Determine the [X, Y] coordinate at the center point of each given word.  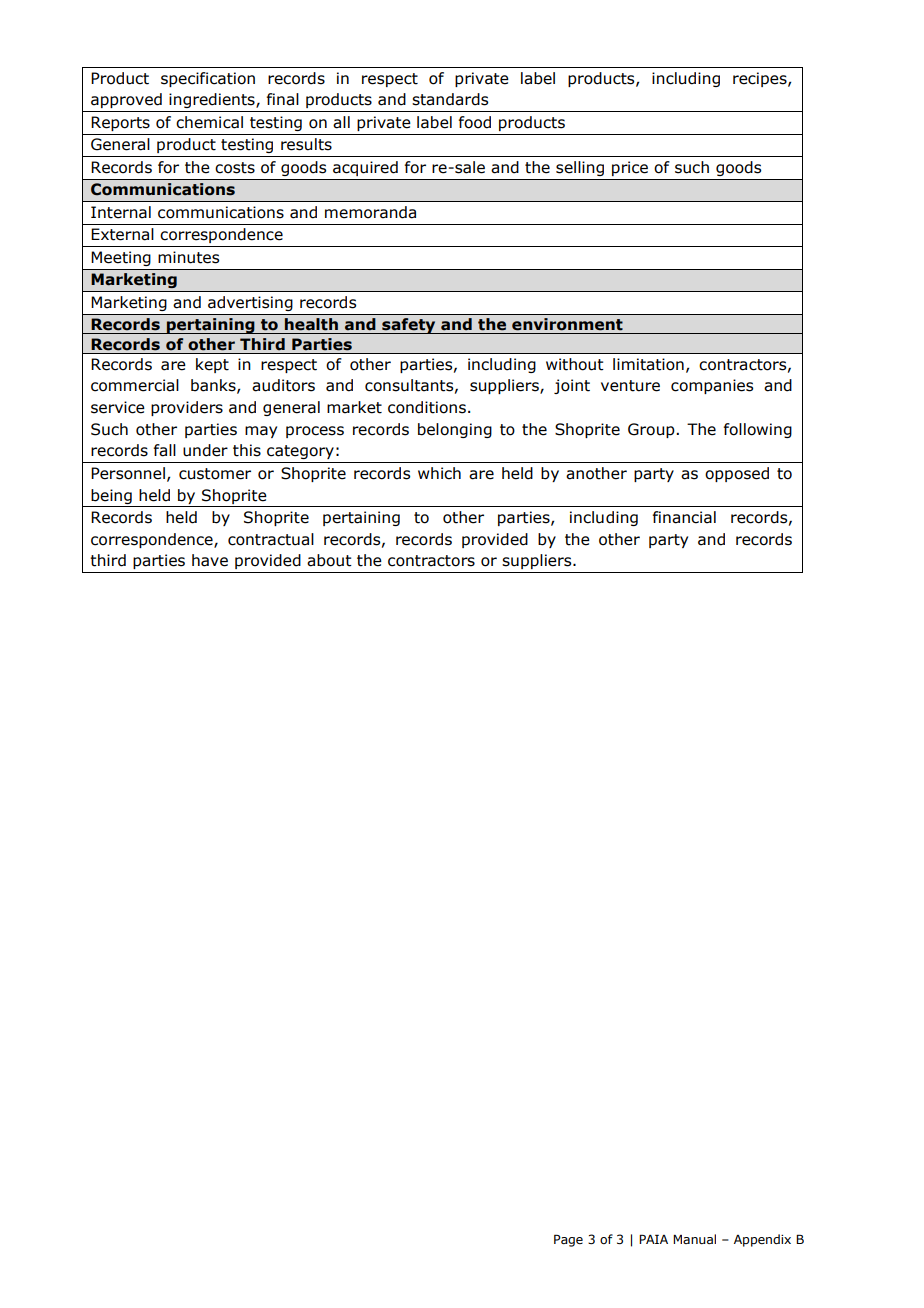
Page [568, 1240]
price [630, 168]
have [210, 560]
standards [450, 99]
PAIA [653, 1239]
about [329, 560]
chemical [209, 122]
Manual [694, 1239]
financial [684, 517]
